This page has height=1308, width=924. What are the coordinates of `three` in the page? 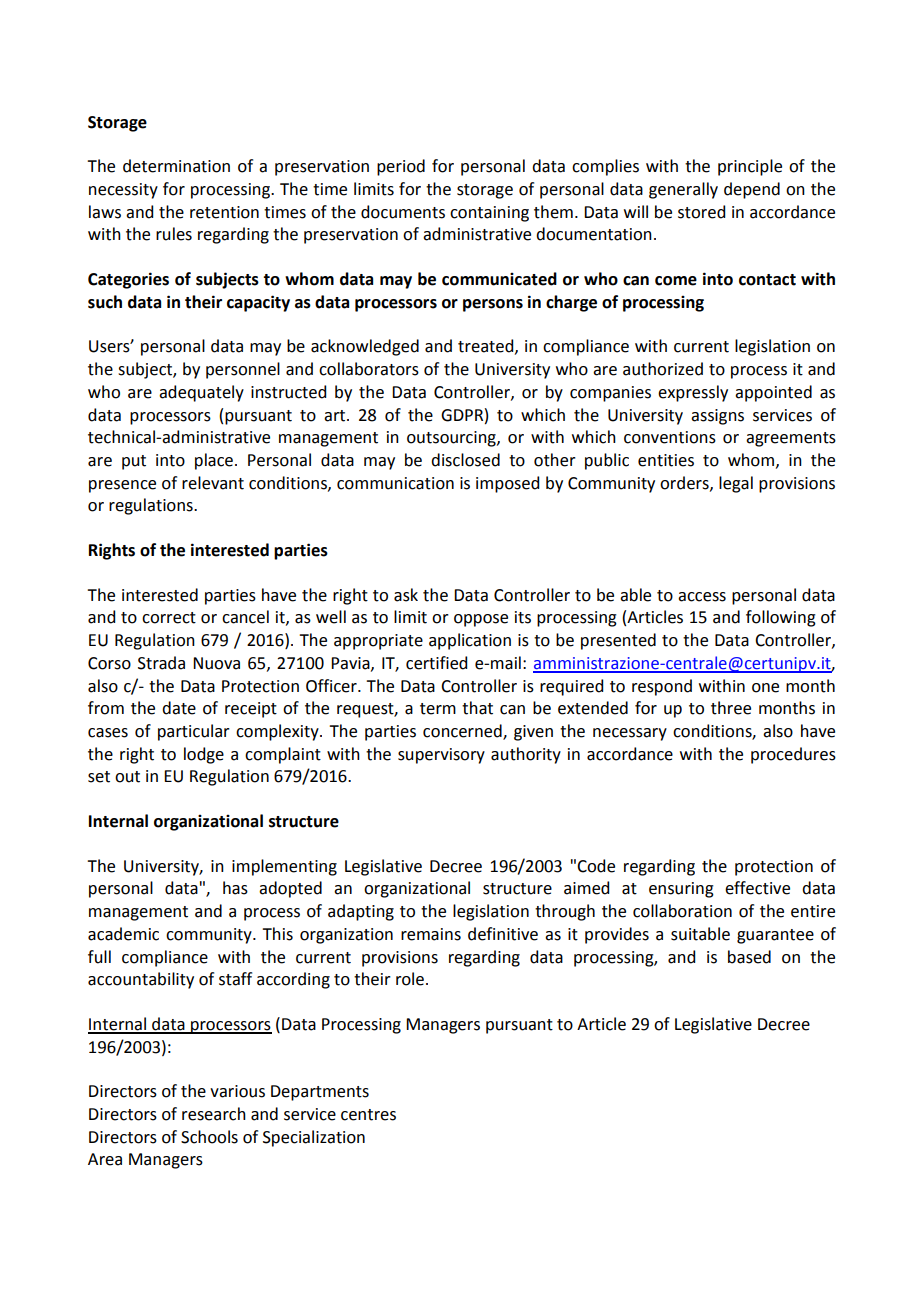 It's located at (731, 708).
